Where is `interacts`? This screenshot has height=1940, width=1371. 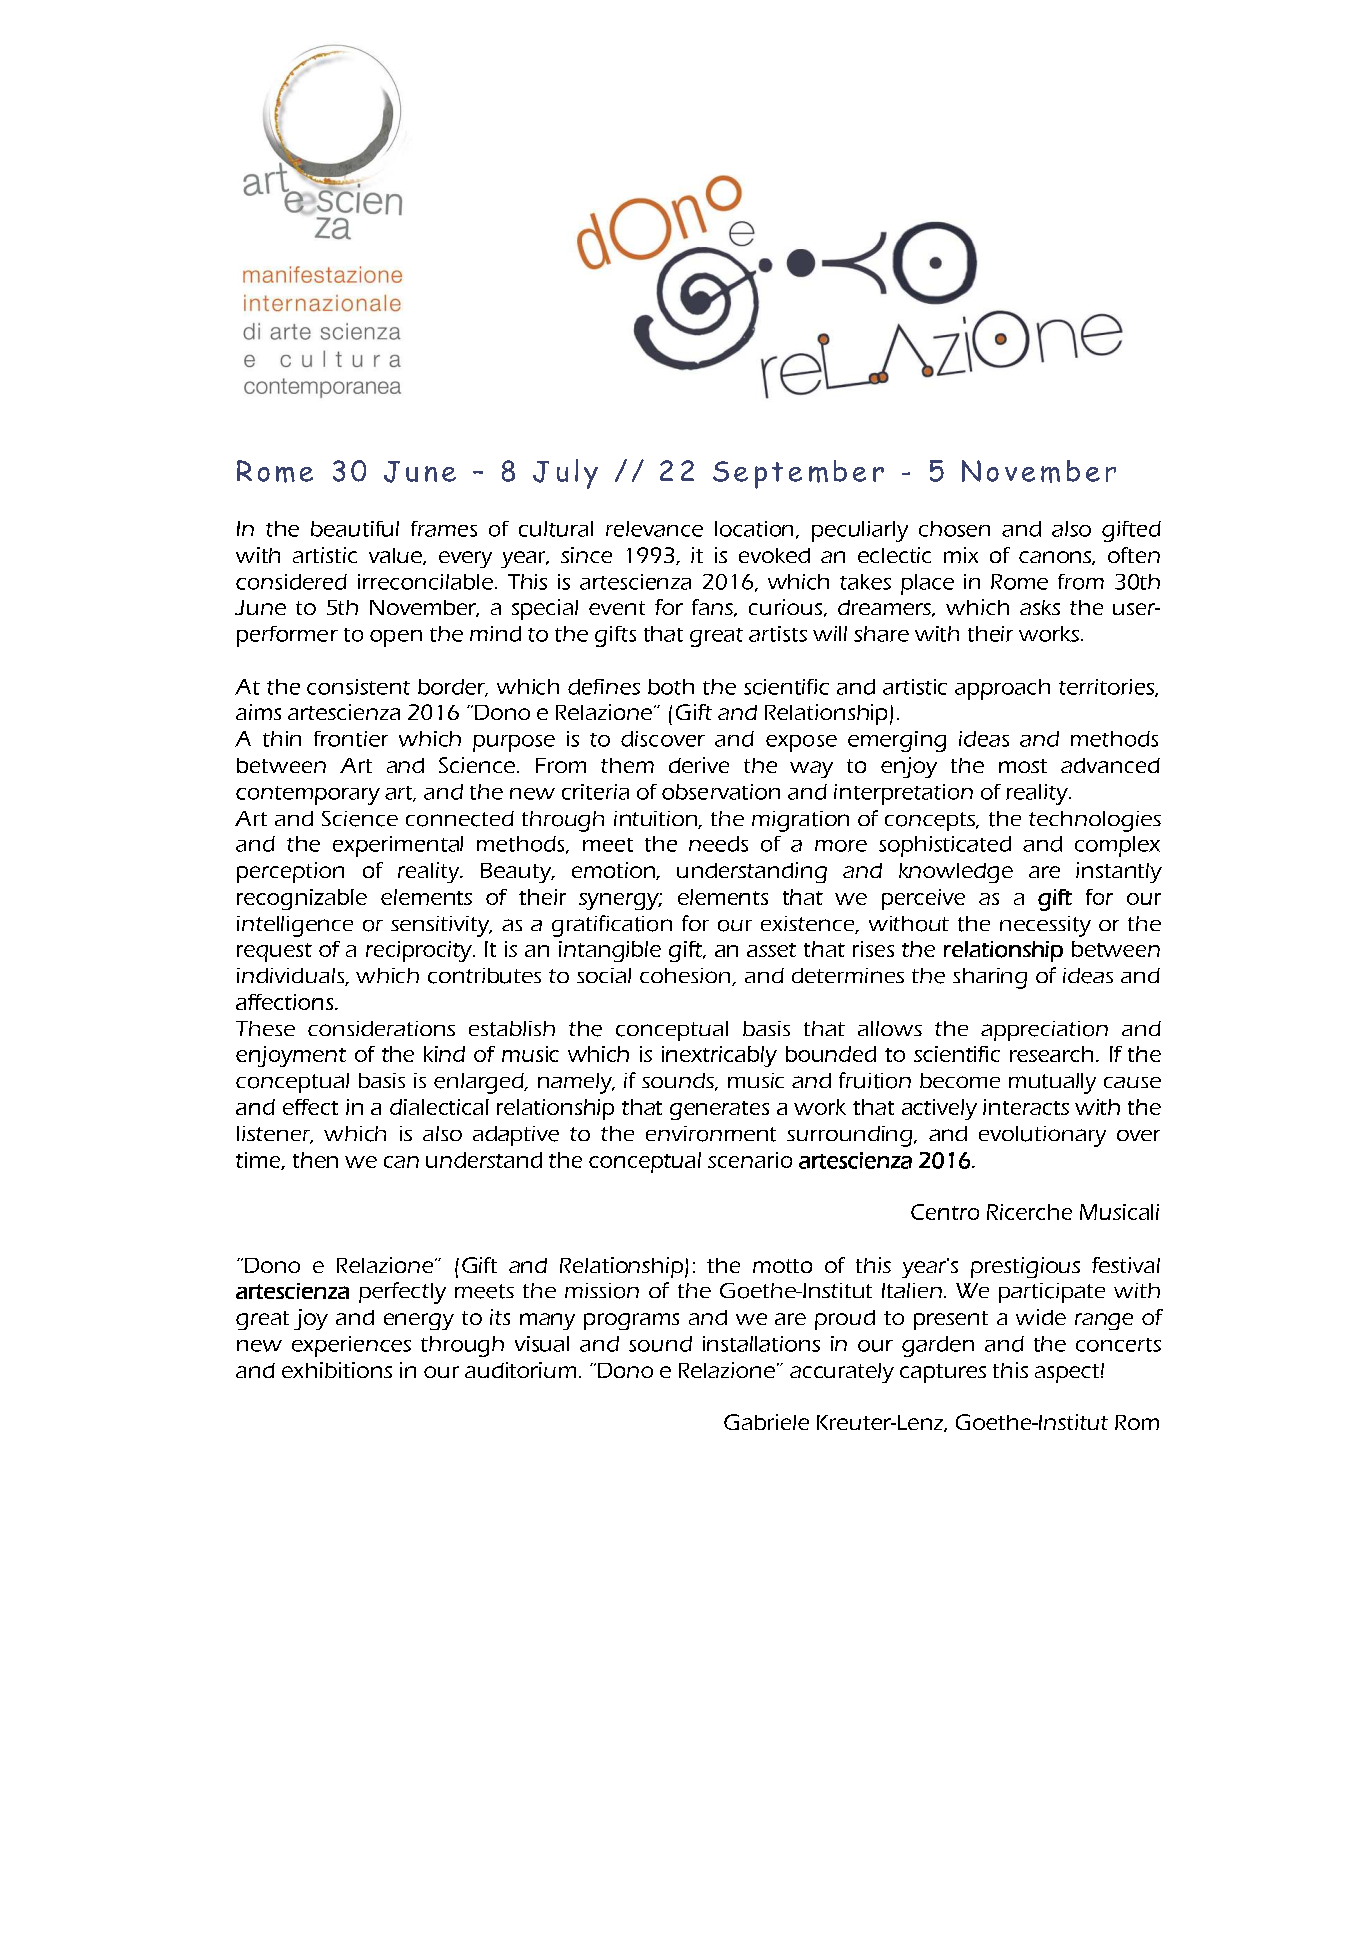 interacts is located at coordinates (1026, 1107).
